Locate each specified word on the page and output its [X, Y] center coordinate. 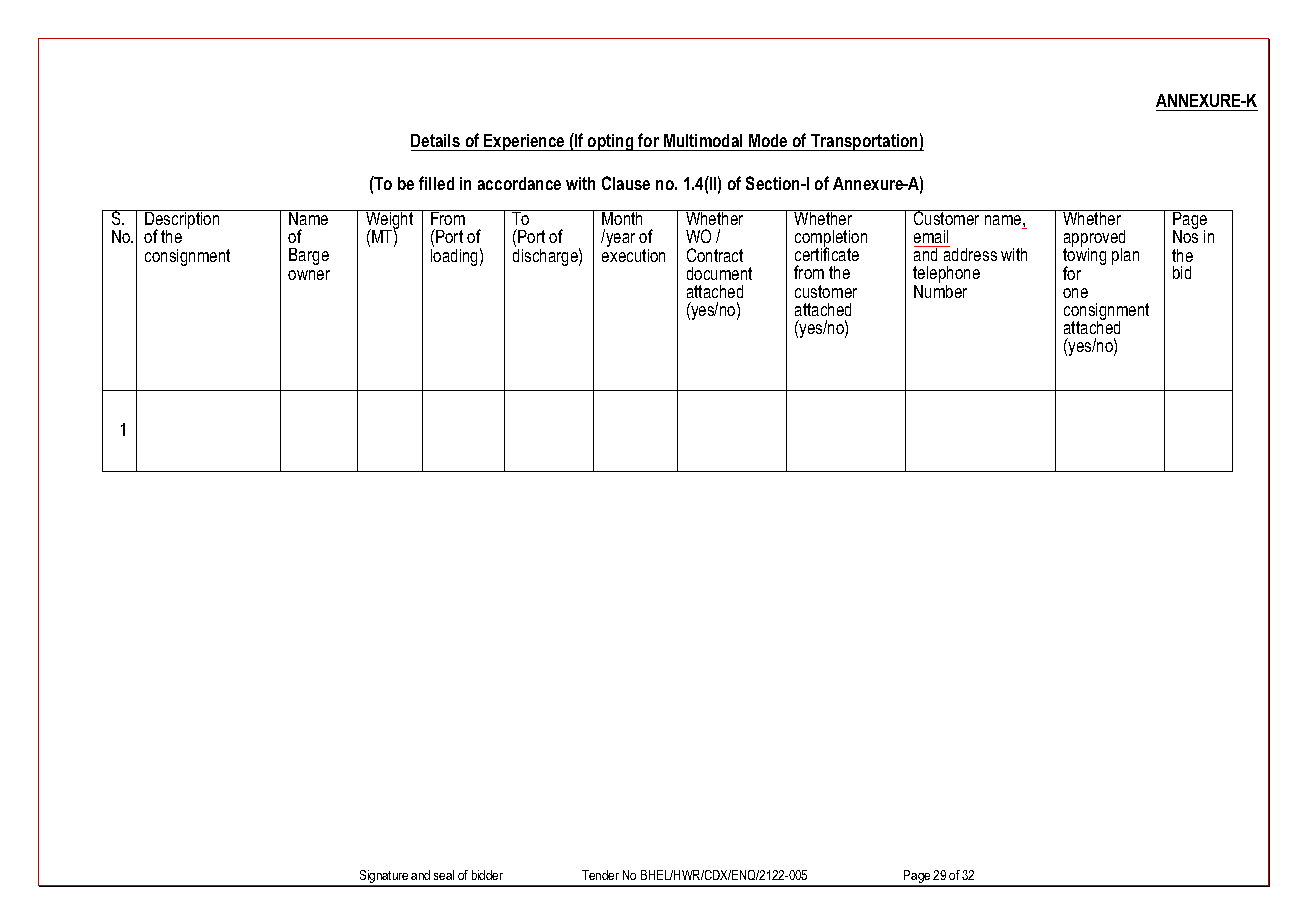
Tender [600, 875]
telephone [946, 276]
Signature [384, 878]
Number [940, 290]
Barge [309, 256]
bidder [487, 875]
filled [436, 183]
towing [1084, 257]
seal [444, 875]
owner [309, 275]
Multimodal [703, 140]
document [719, 273]
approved [1094, 240]
